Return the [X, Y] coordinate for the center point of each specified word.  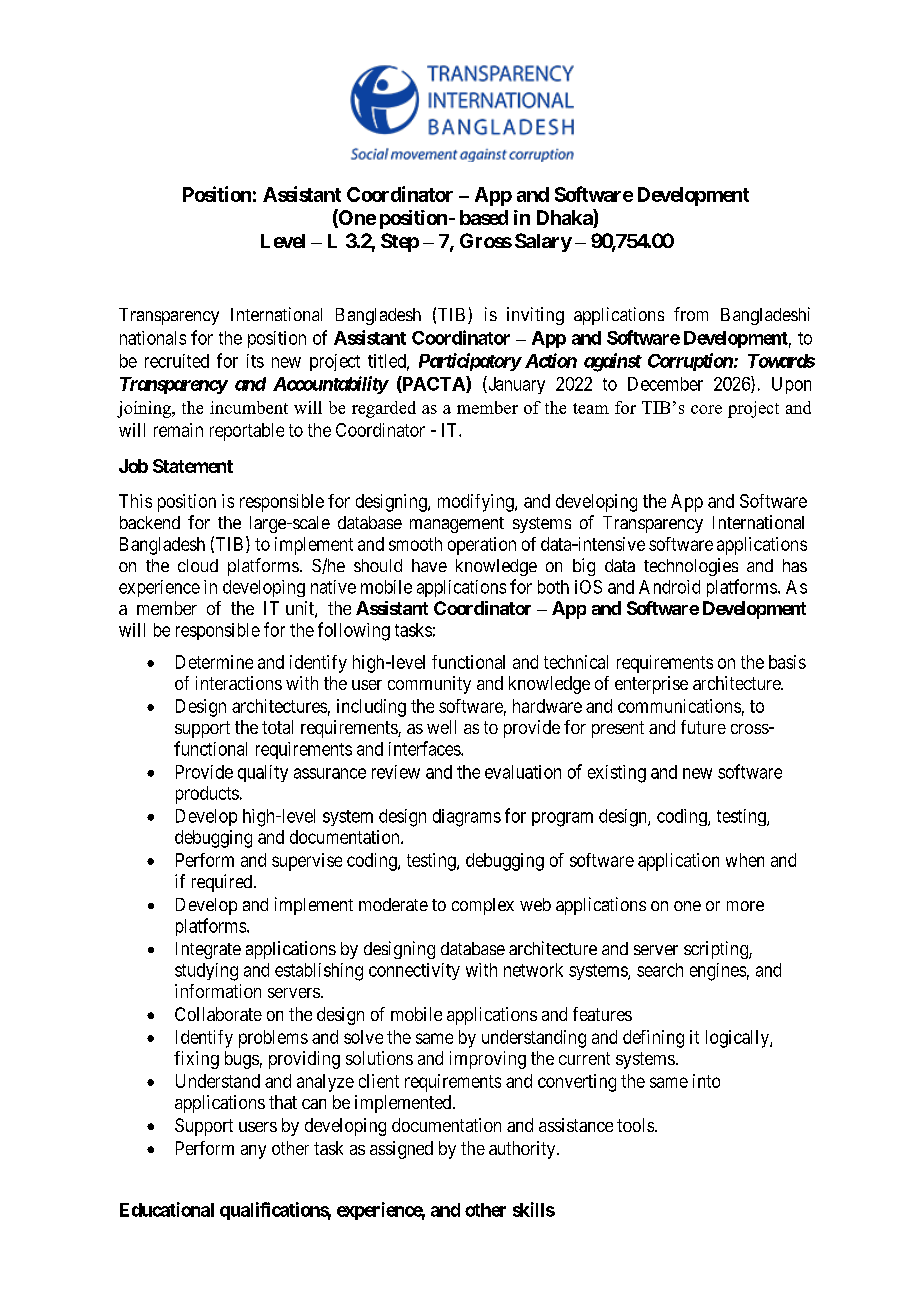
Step [400, 242]
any [253, 1152]
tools [635, 1125]
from [691, 314]
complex [483, 906]
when [745, 860]
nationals [153, 338]
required [222, 883]
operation [482, 546]
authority [523, 1150]
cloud [198, 565]
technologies [691, 567]
